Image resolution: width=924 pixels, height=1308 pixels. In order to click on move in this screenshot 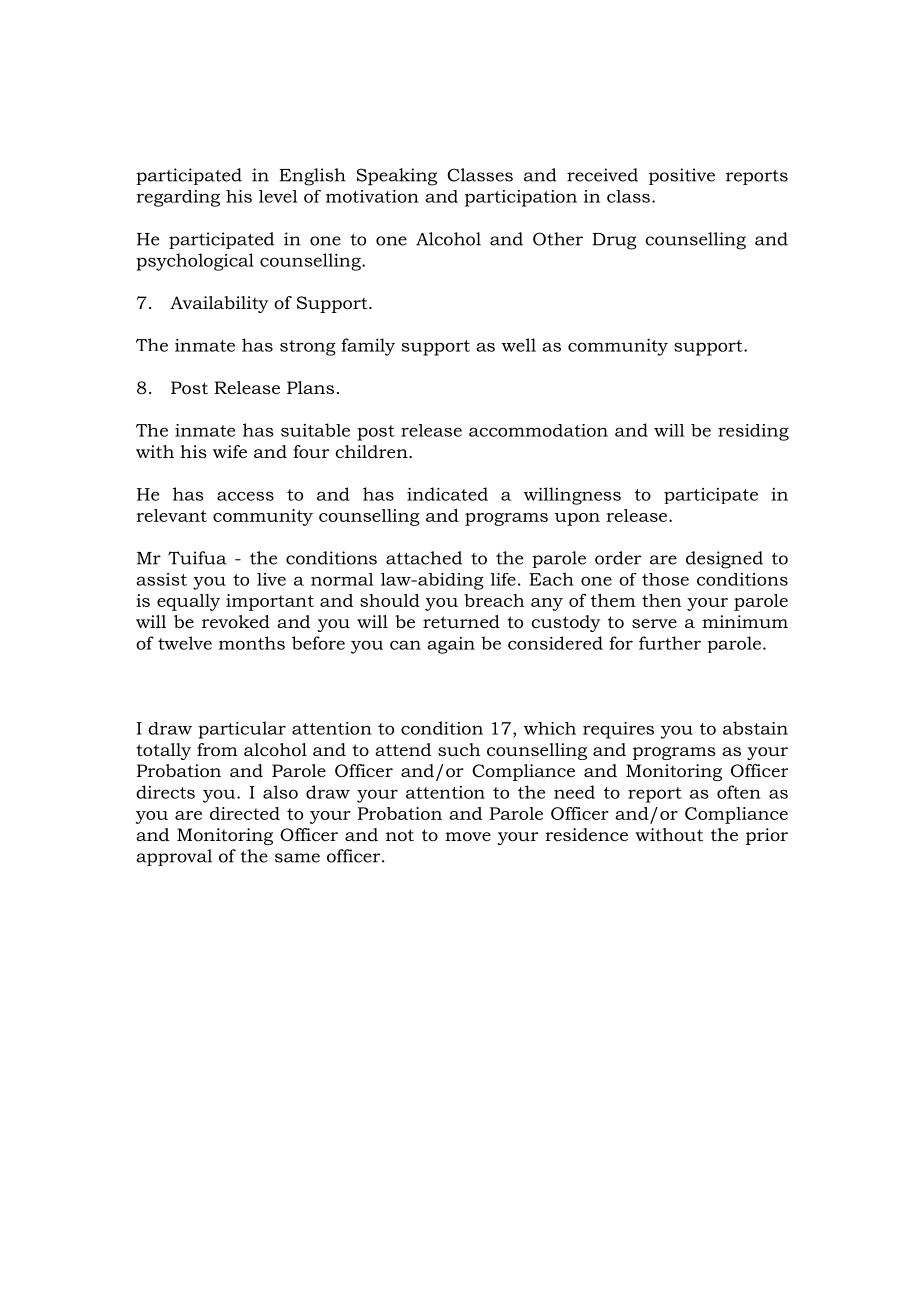, I will do `click(468, 836)`.
